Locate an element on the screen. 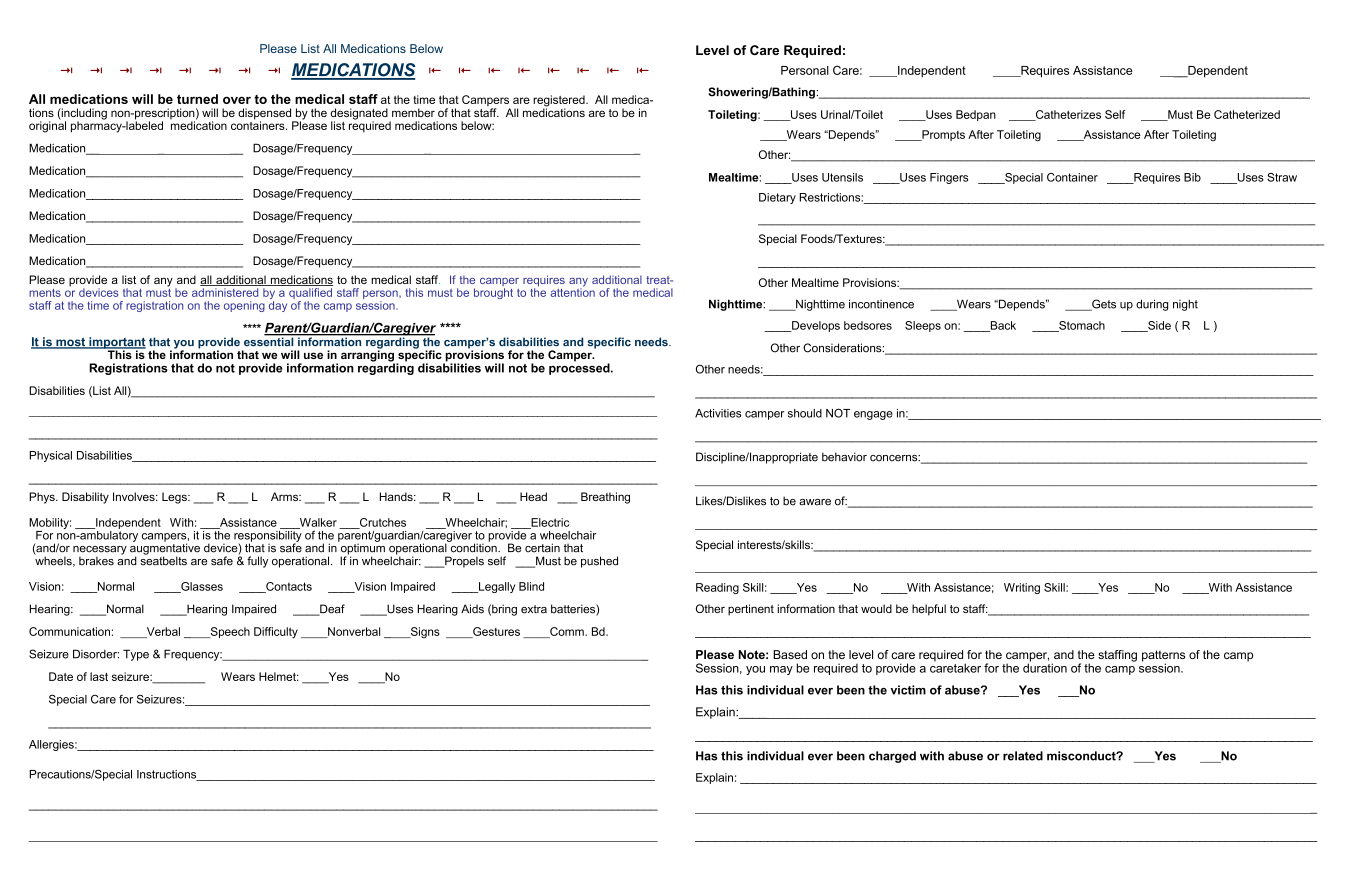 The height and width of the screenshot is (887, 1372). seatbelts is located at coordinates (163, 560).
